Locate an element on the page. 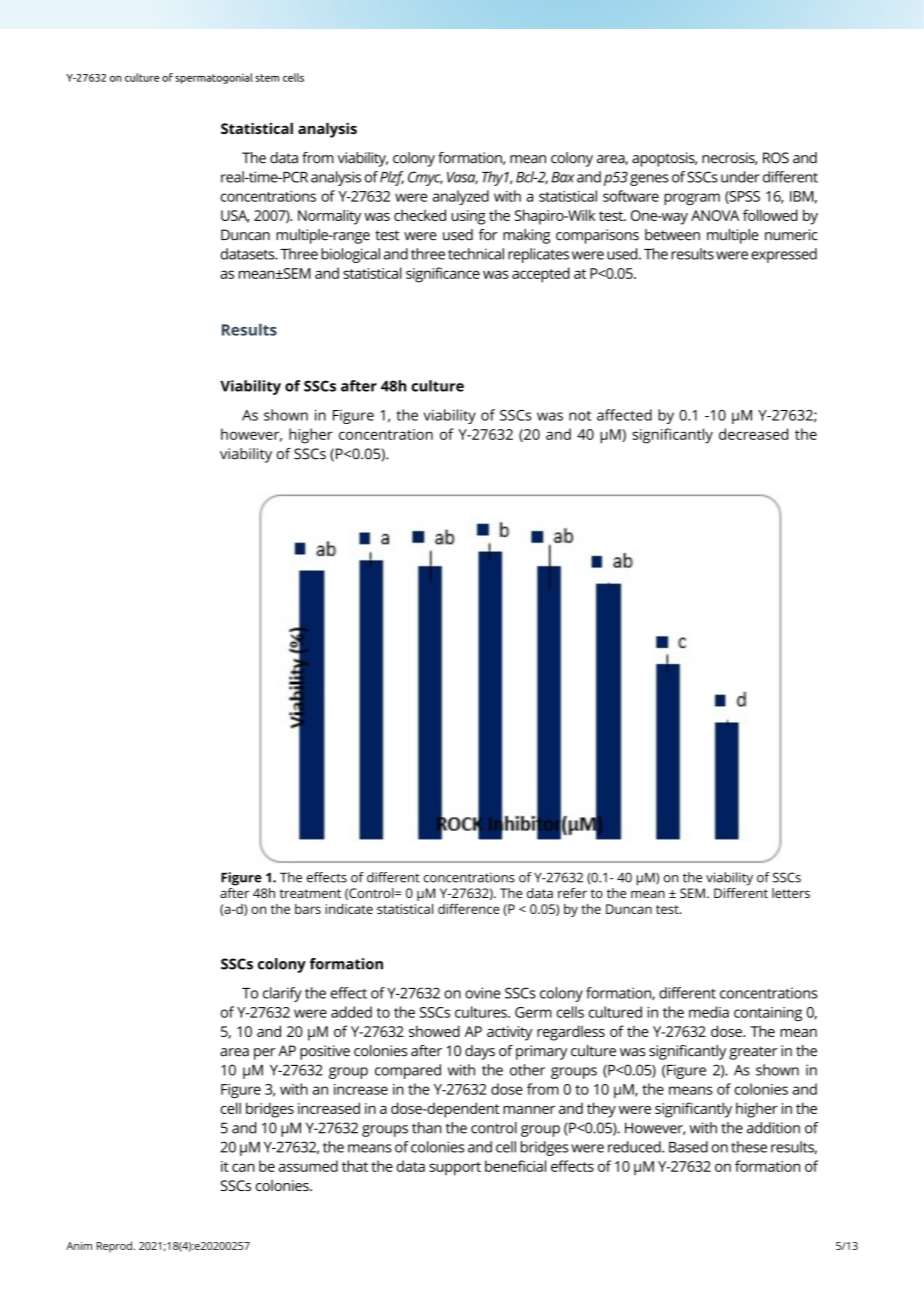  support is located at coordinates (455, 1169).
